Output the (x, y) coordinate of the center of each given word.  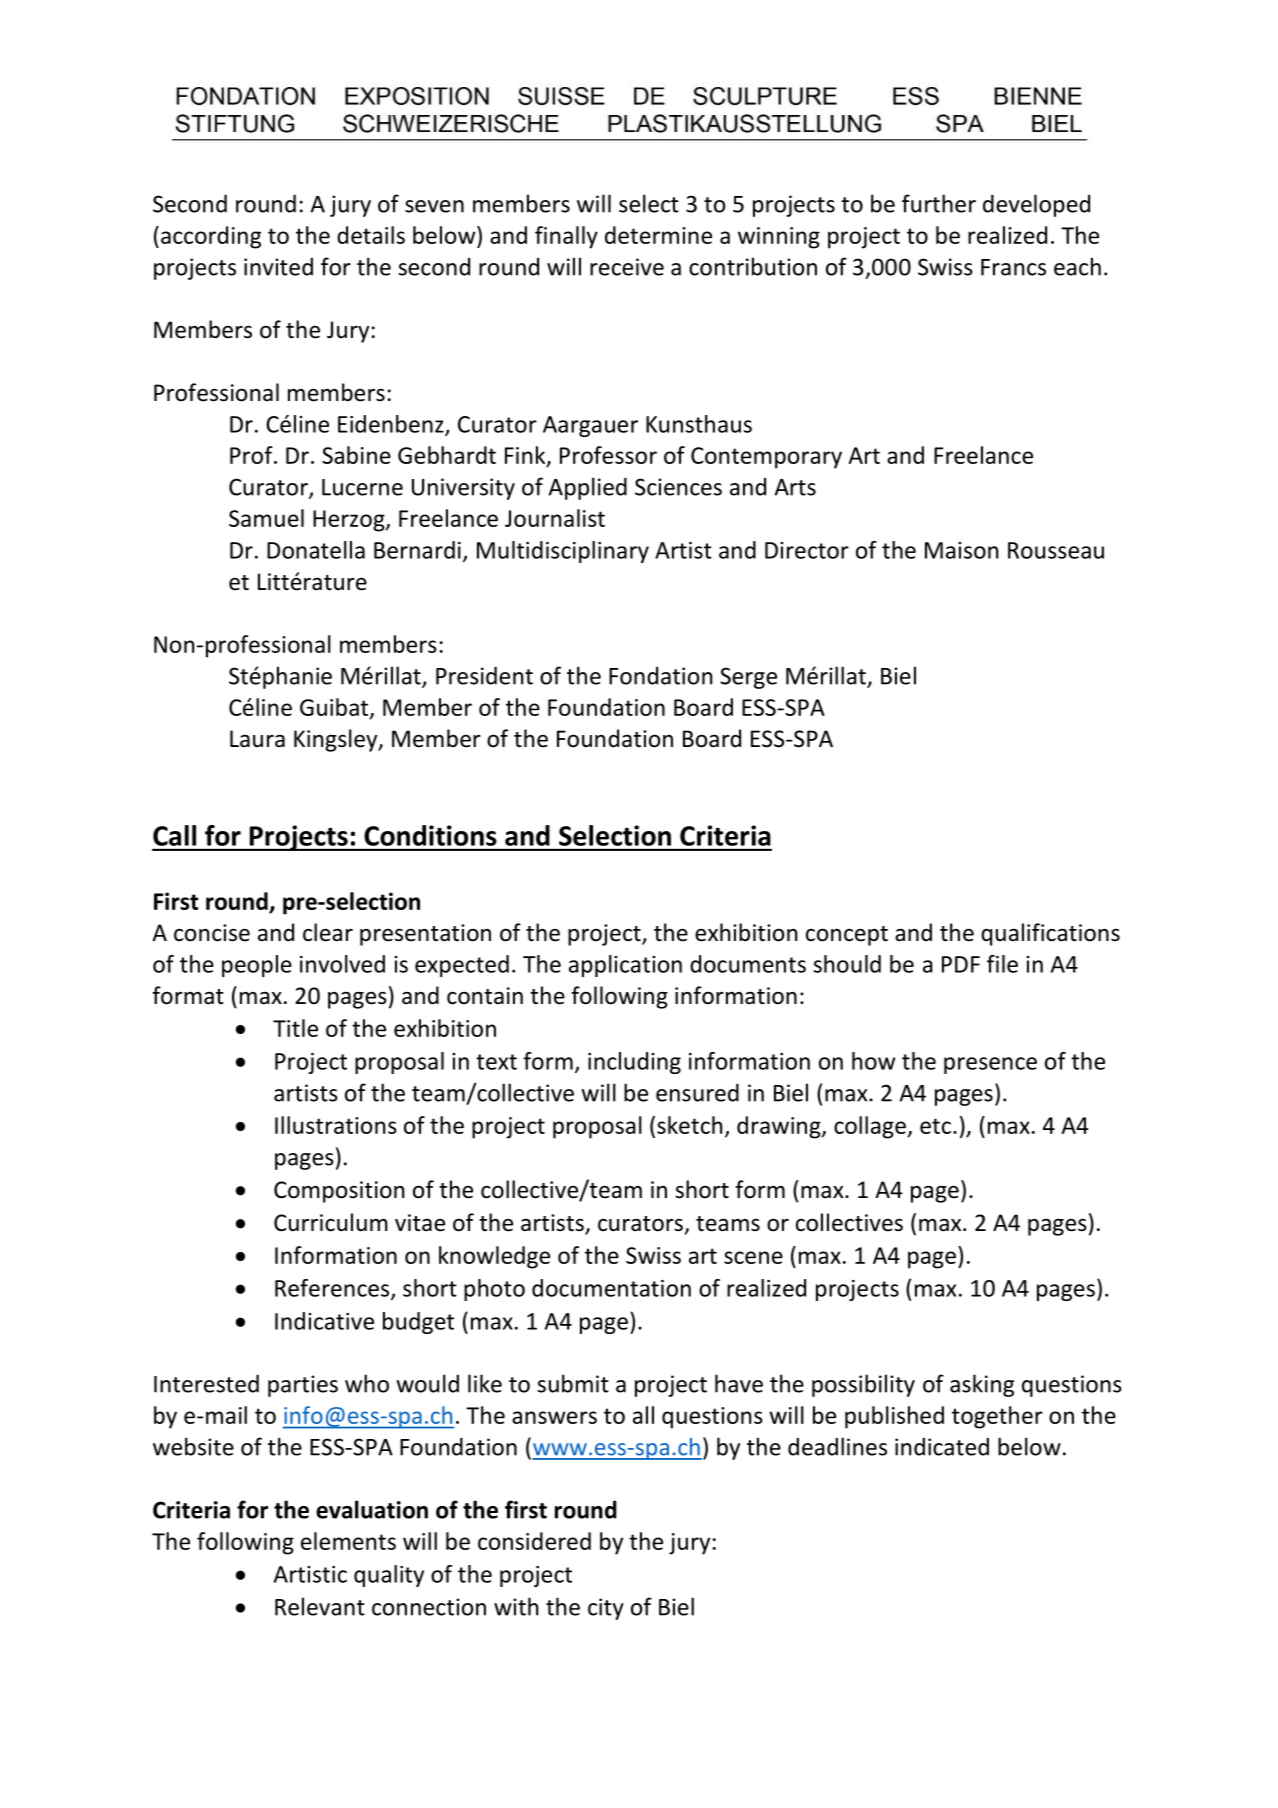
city (606, 1609)
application (625, 966)
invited (278, 267)
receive (627, 267)
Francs (1013, 267)
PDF (961, 964)
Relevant (320, 1606)
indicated (942, 1447)
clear (328, 932)
